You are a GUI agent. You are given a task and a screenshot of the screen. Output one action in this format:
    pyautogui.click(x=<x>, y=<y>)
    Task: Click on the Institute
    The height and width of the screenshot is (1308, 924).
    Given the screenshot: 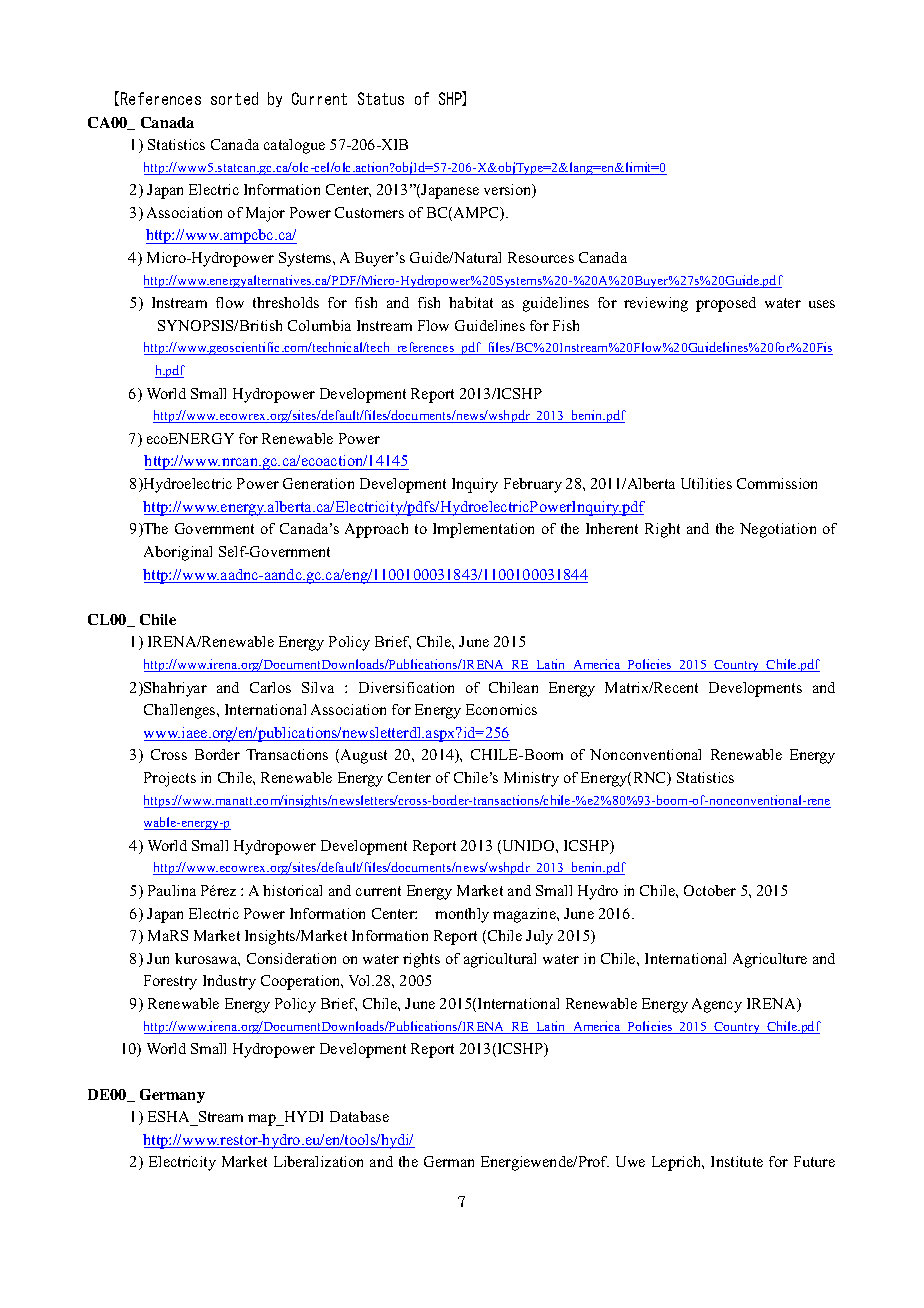 What is the action you would take?
    pyautogui.click(x=737, y=1161)
